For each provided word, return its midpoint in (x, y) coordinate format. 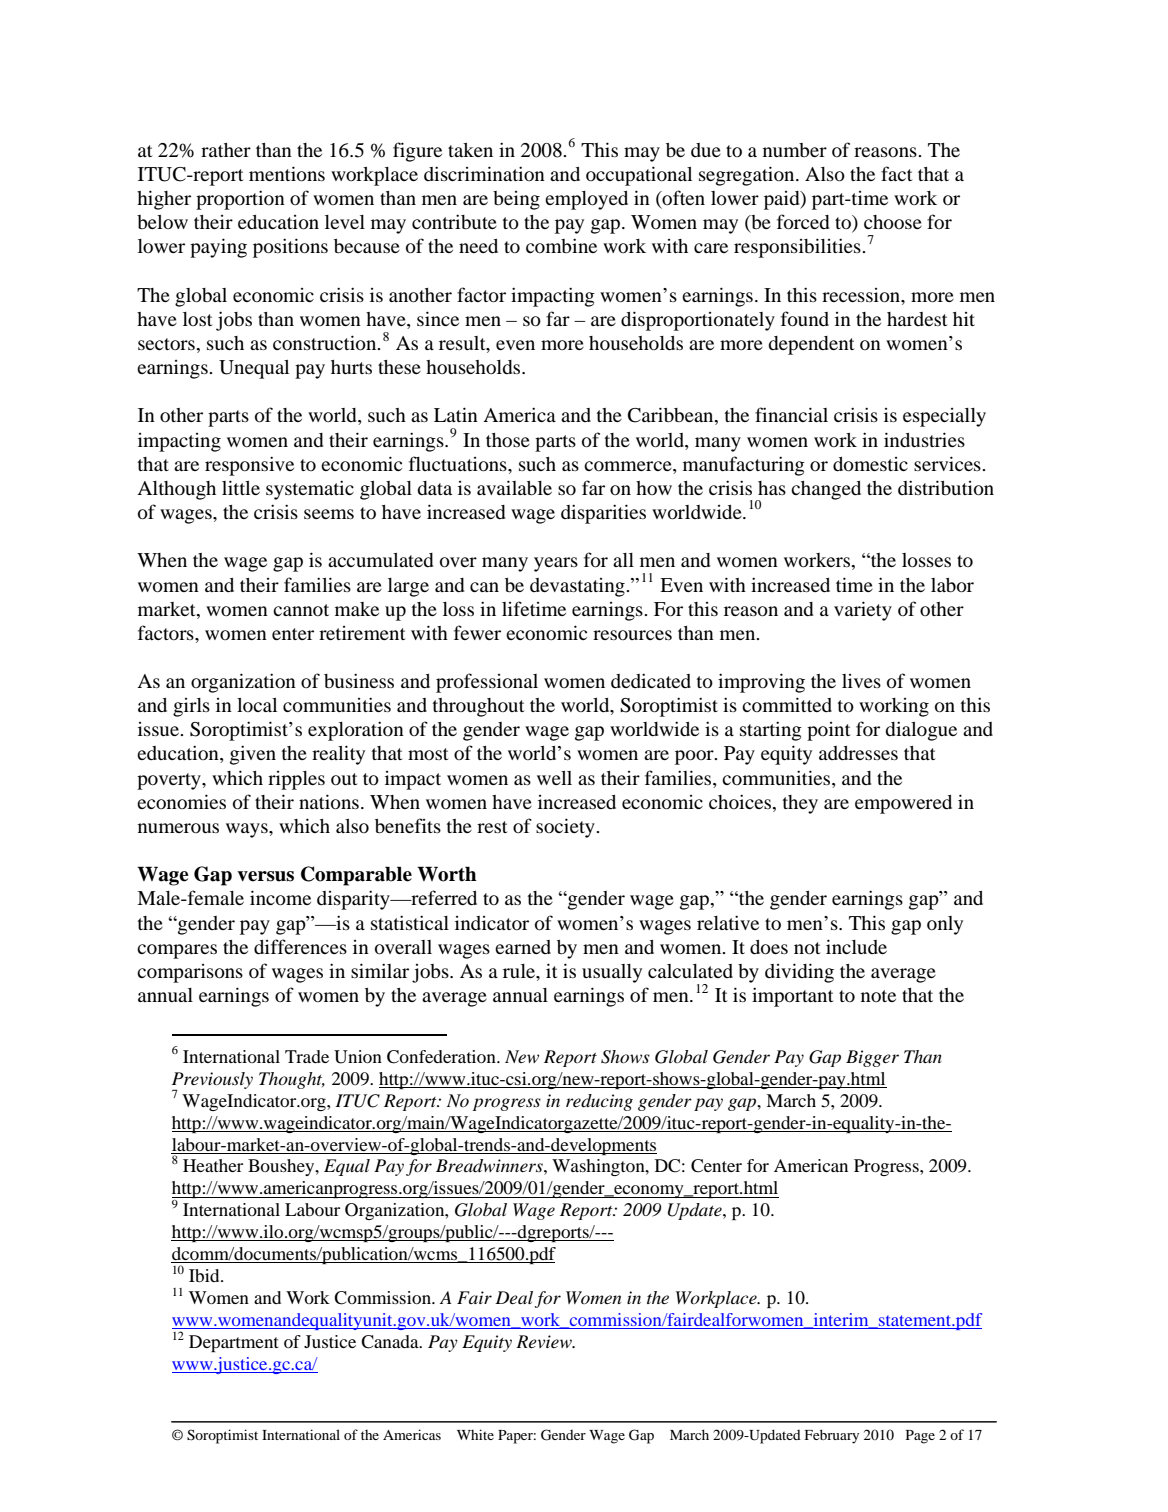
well (554, 778)
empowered (903, 804)
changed (826, 490)
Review (545, 1341)
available (514, 487)
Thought (292, 1080)
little (241, 487)
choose (893, 222)
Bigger (872, 1058)
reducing (599, 1102)
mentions (287, 174)
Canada (391, 1342)
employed (586, 200)
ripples (296, 780)
